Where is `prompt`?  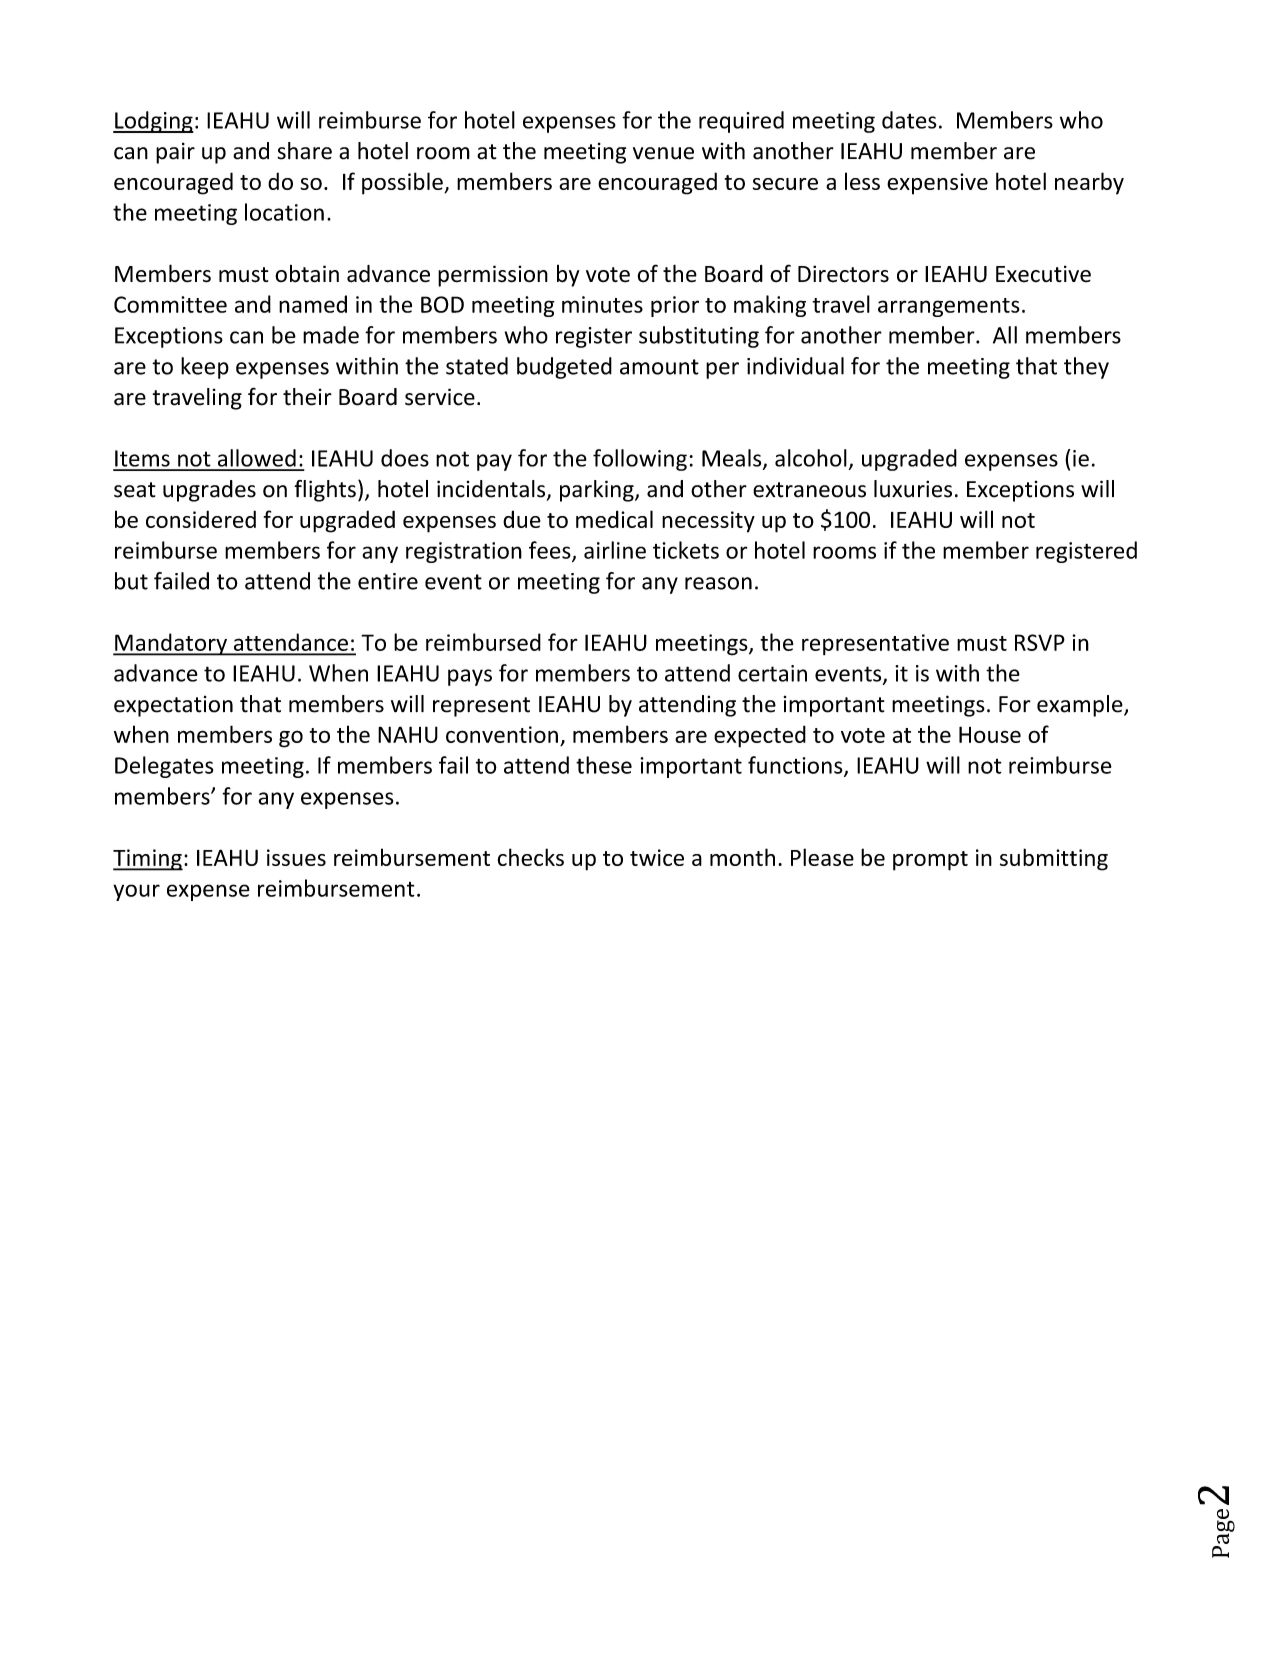 prompt is located at coordinates (930, 861).
